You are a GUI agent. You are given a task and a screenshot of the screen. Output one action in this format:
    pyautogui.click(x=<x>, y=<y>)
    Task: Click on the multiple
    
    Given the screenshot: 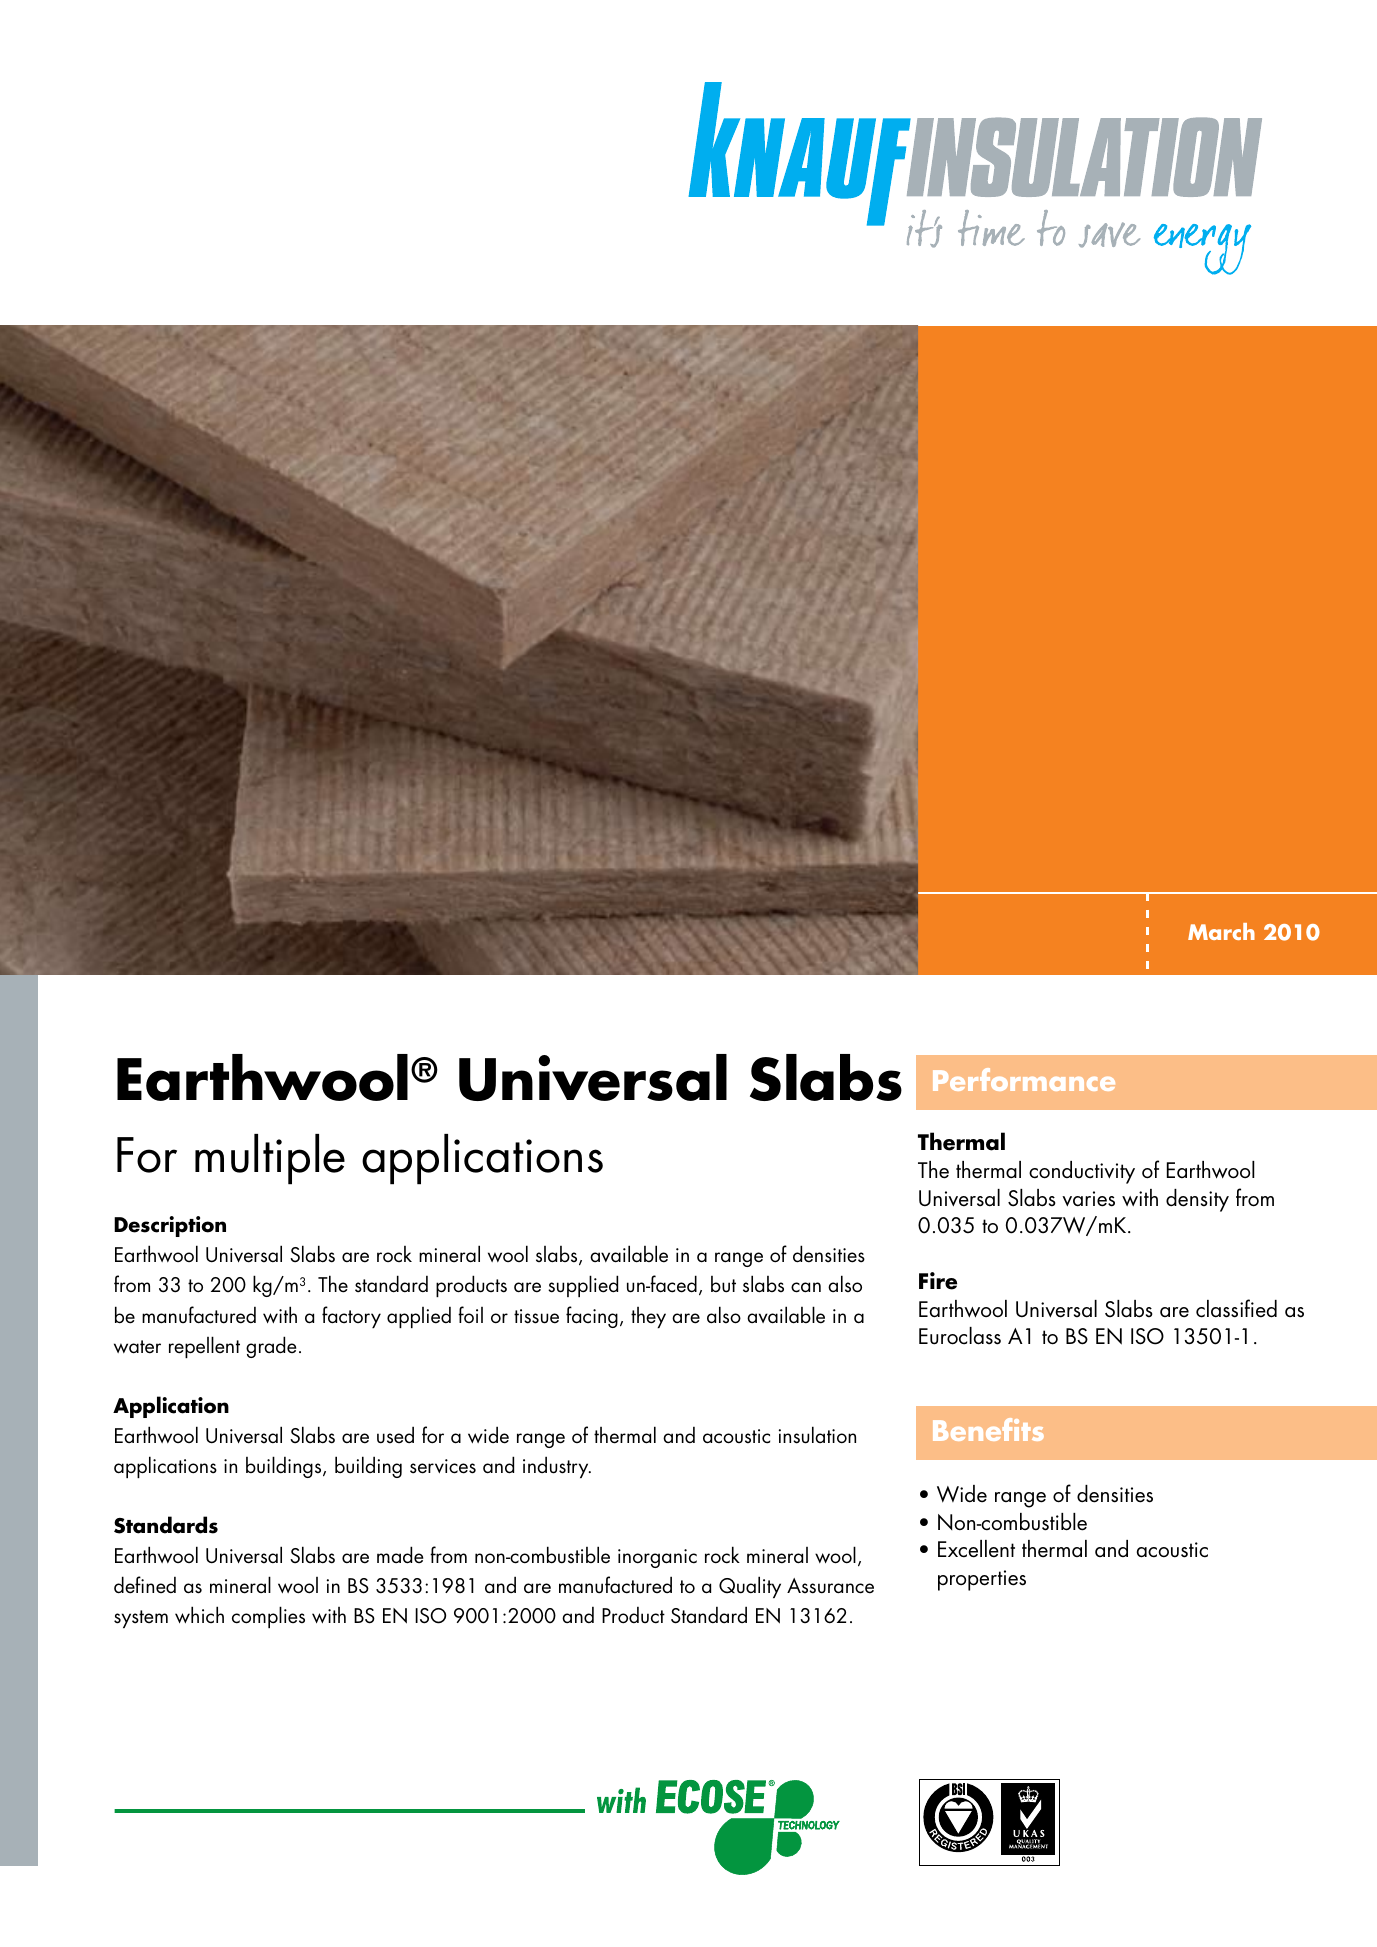 What is the action you would take?
    pyautogui.click(x=270, y=1159)
